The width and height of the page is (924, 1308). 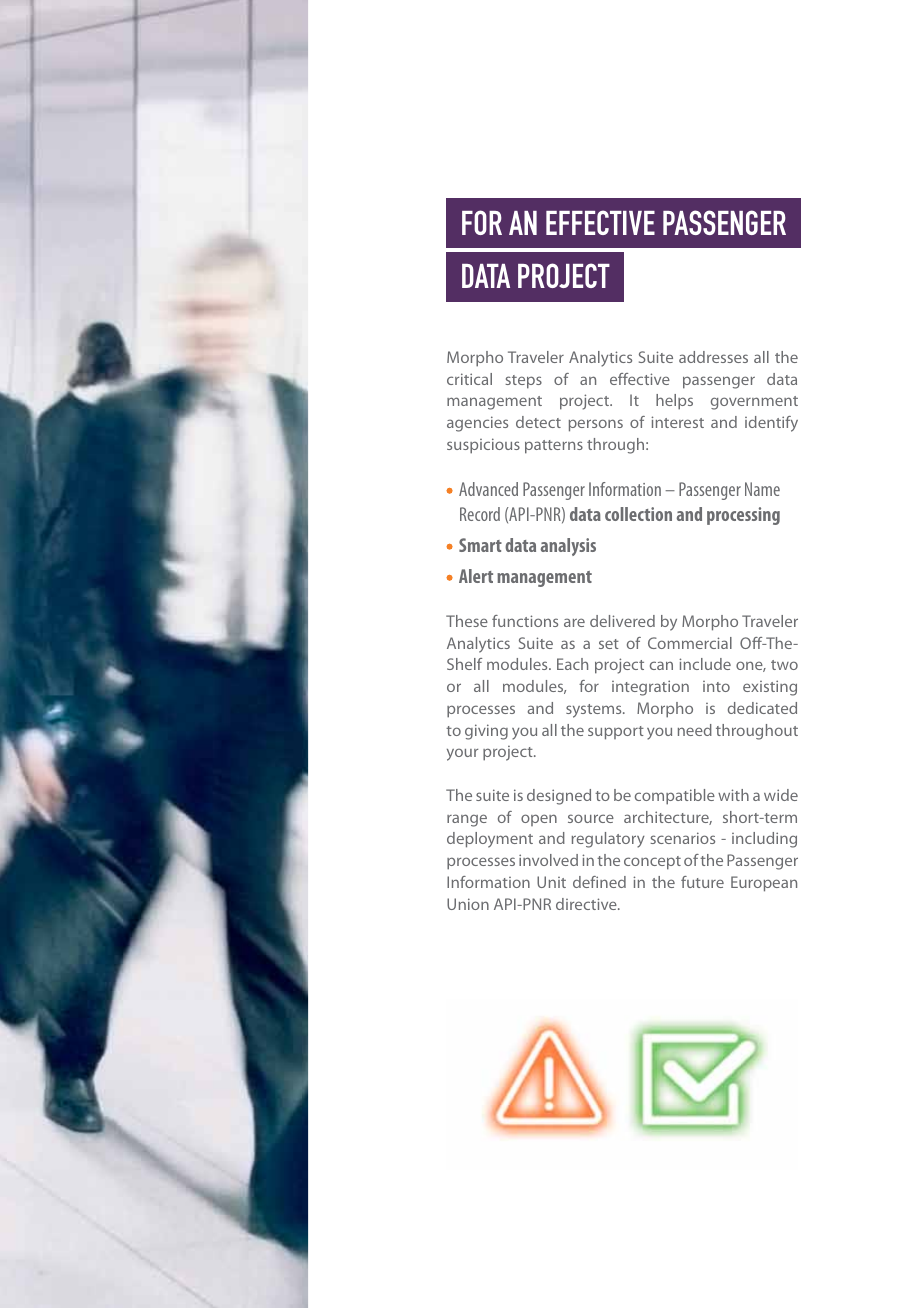 What do you see at coordinates (674, 402) in the page?
I see `helps` at bounding box center [674, 402].
